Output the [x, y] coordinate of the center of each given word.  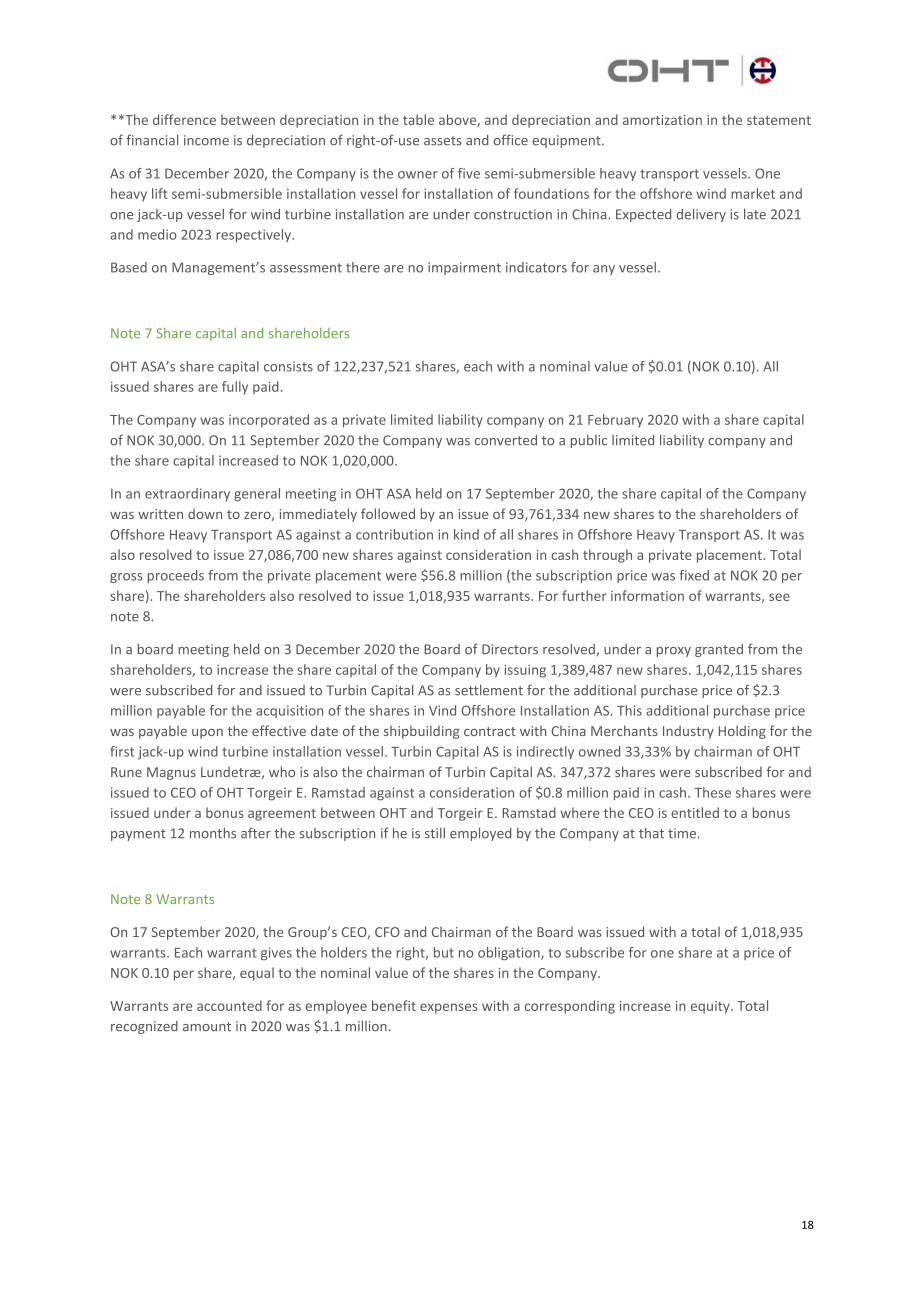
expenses [448, 1008]
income [206, 140]
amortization [662, 120]
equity [711, 1007]
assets [443, 141]
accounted [229, 1005]
